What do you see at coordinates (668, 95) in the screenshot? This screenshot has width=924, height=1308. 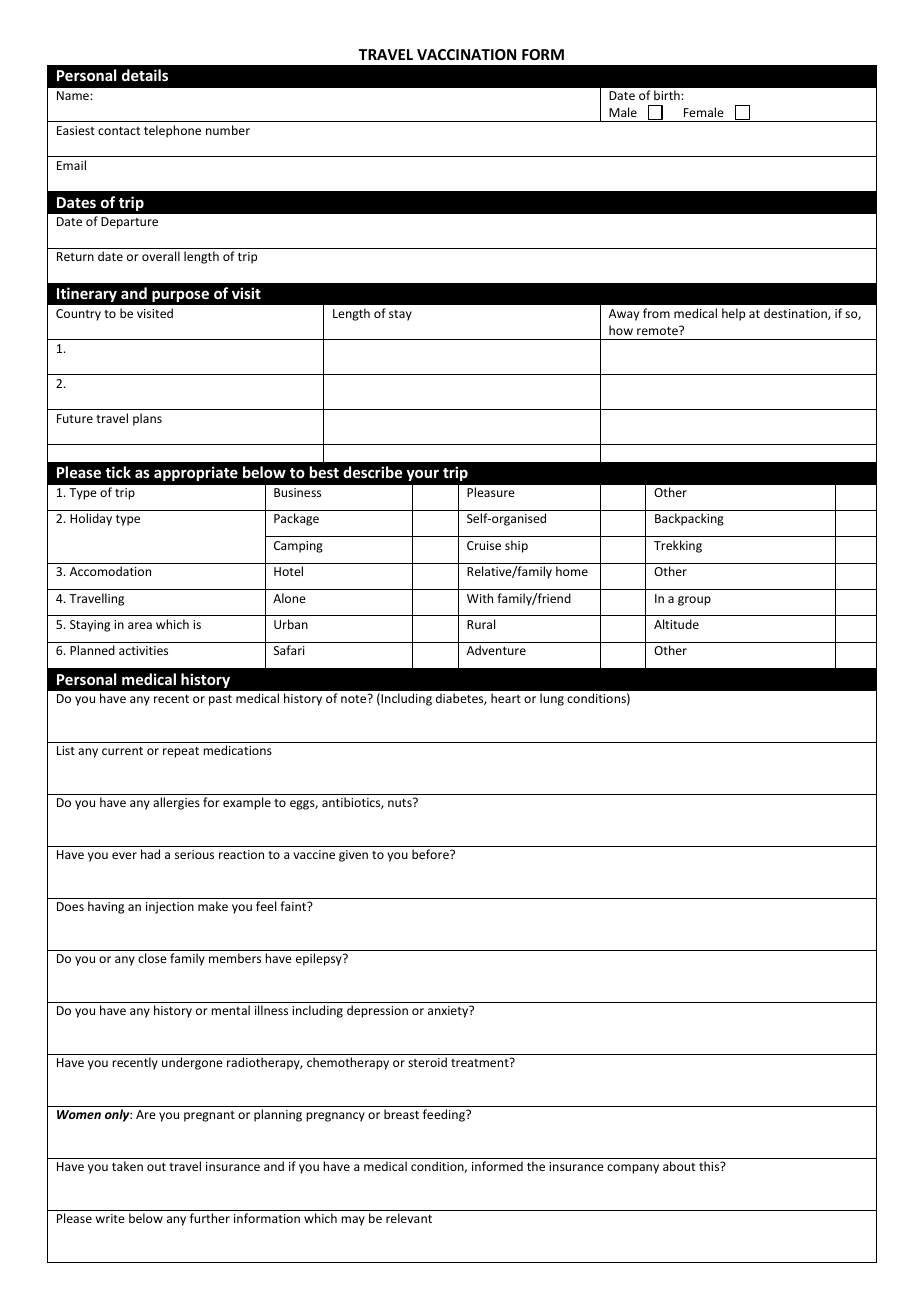 I see `birth` at bounding box center [668, 95].
